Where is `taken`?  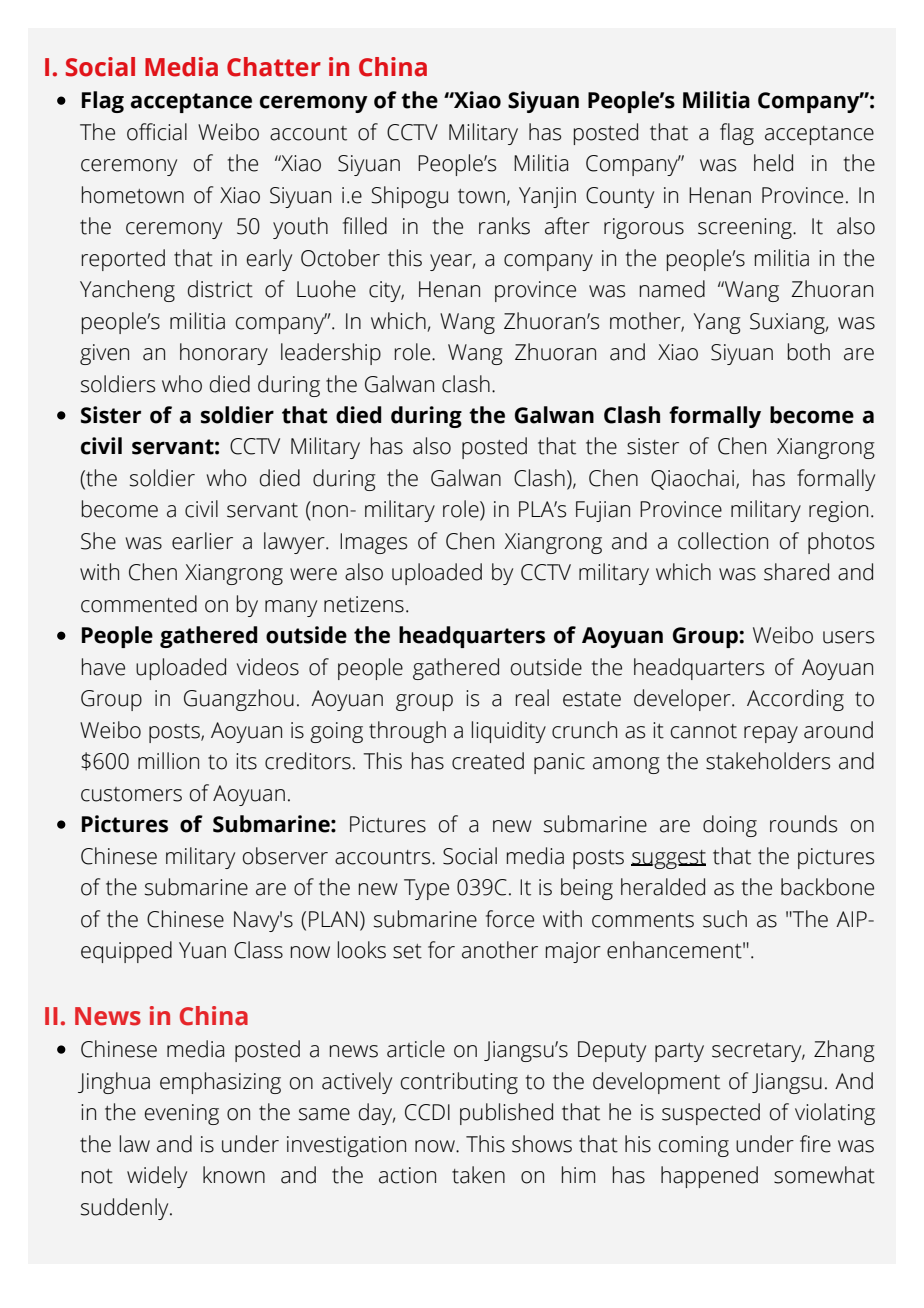
taken is located at coordinates (478, 1175).
